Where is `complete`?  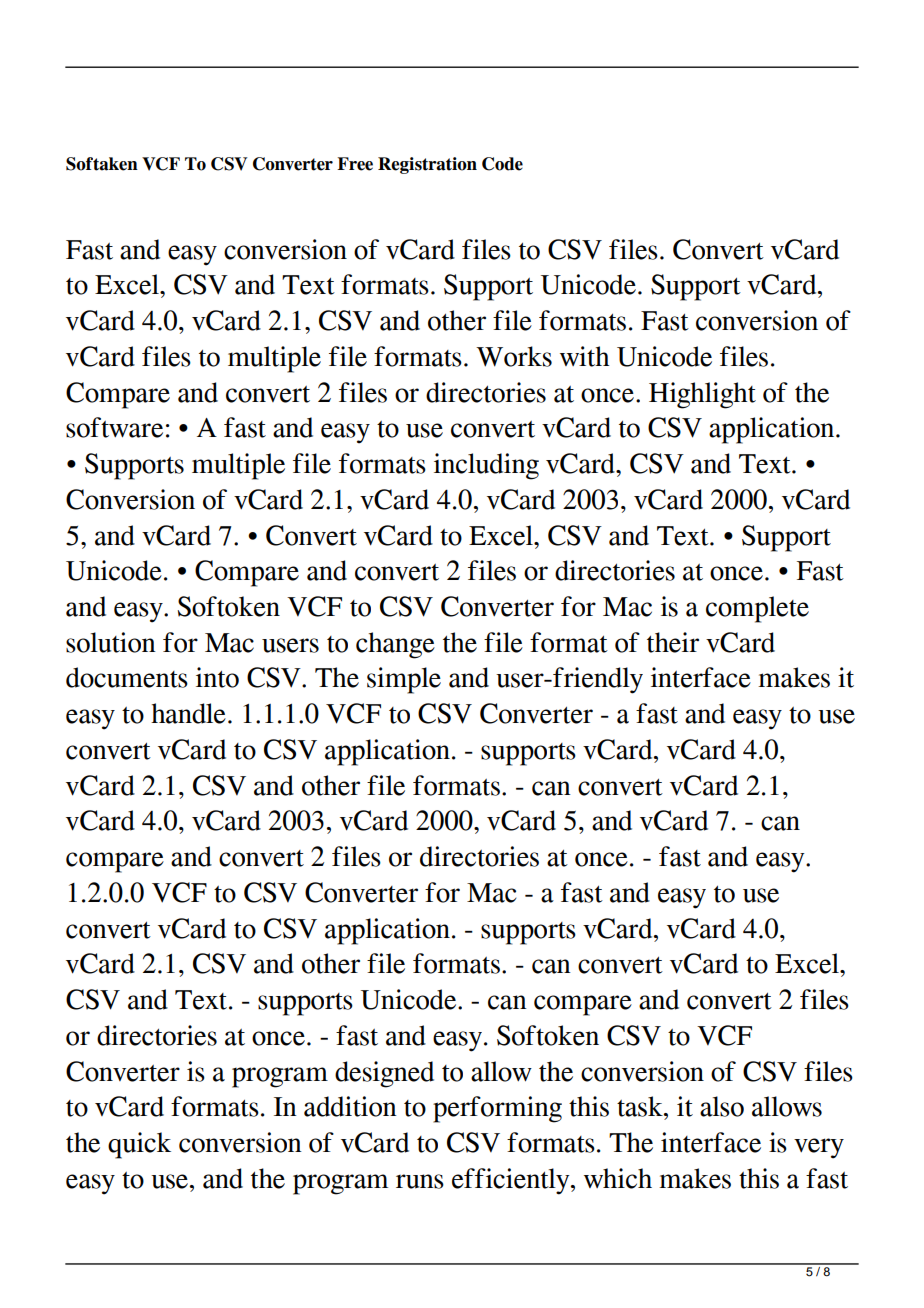 complete is located at coordinates (757, 609).
